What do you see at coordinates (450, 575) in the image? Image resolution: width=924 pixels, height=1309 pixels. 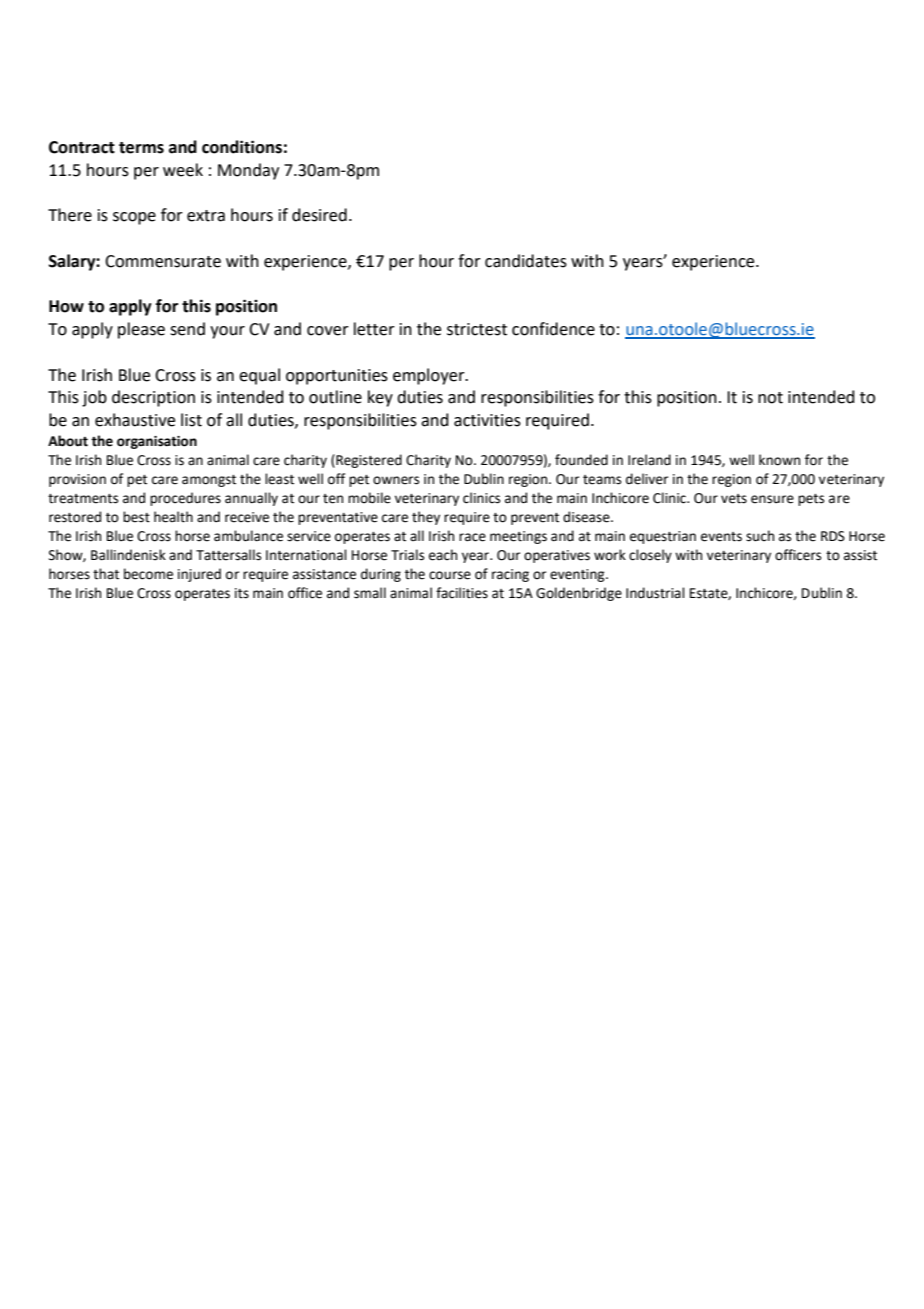 I see `course` at bounding box center [450, 575].
